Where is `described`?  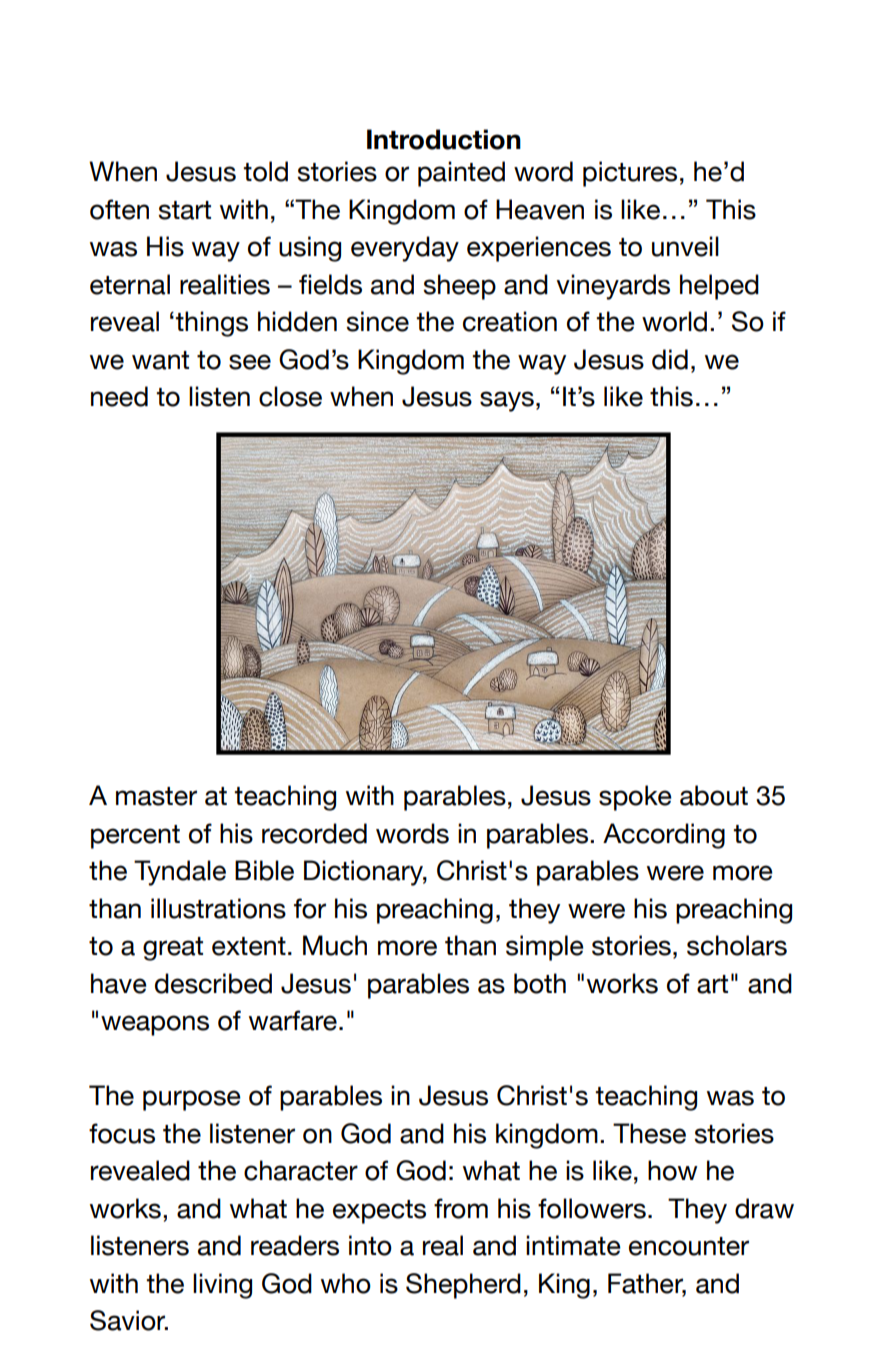 described is located at coordinates (213, 983).
